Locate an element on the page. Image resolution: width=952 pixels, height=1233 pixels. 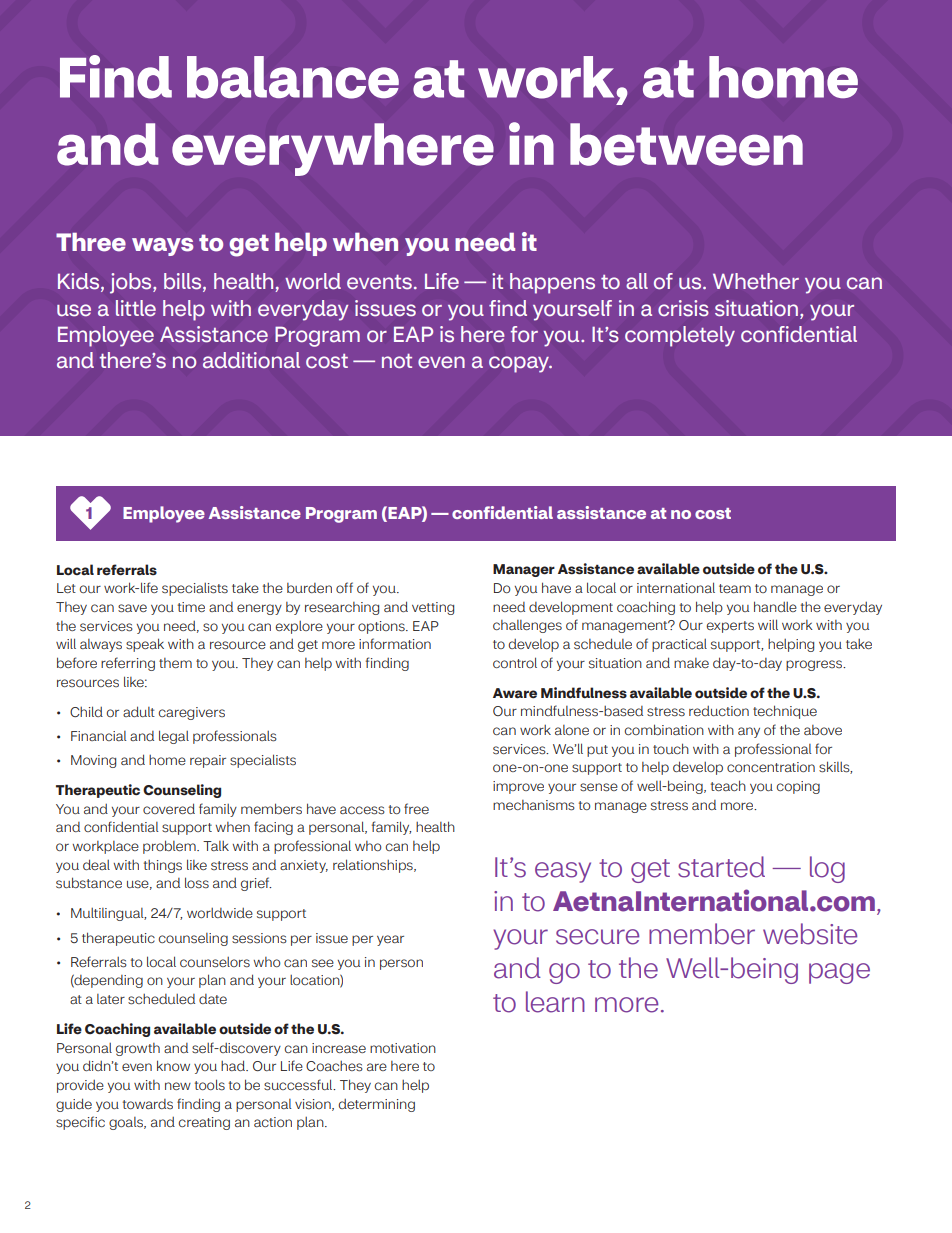
year is located at coordinates (390, 940).
